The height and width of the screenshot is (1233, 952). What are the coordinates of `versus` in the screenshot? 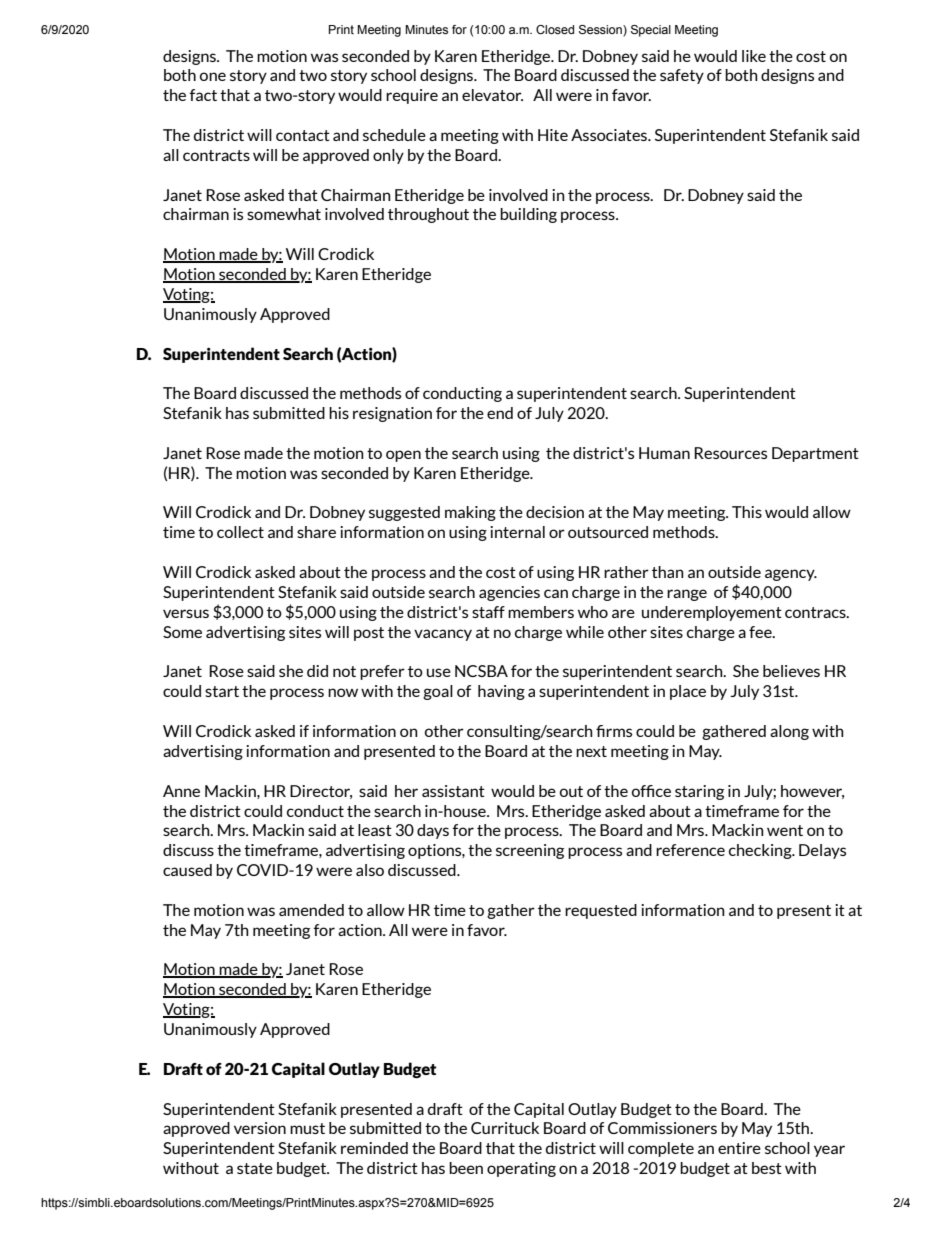 It's located at (186, 613).
